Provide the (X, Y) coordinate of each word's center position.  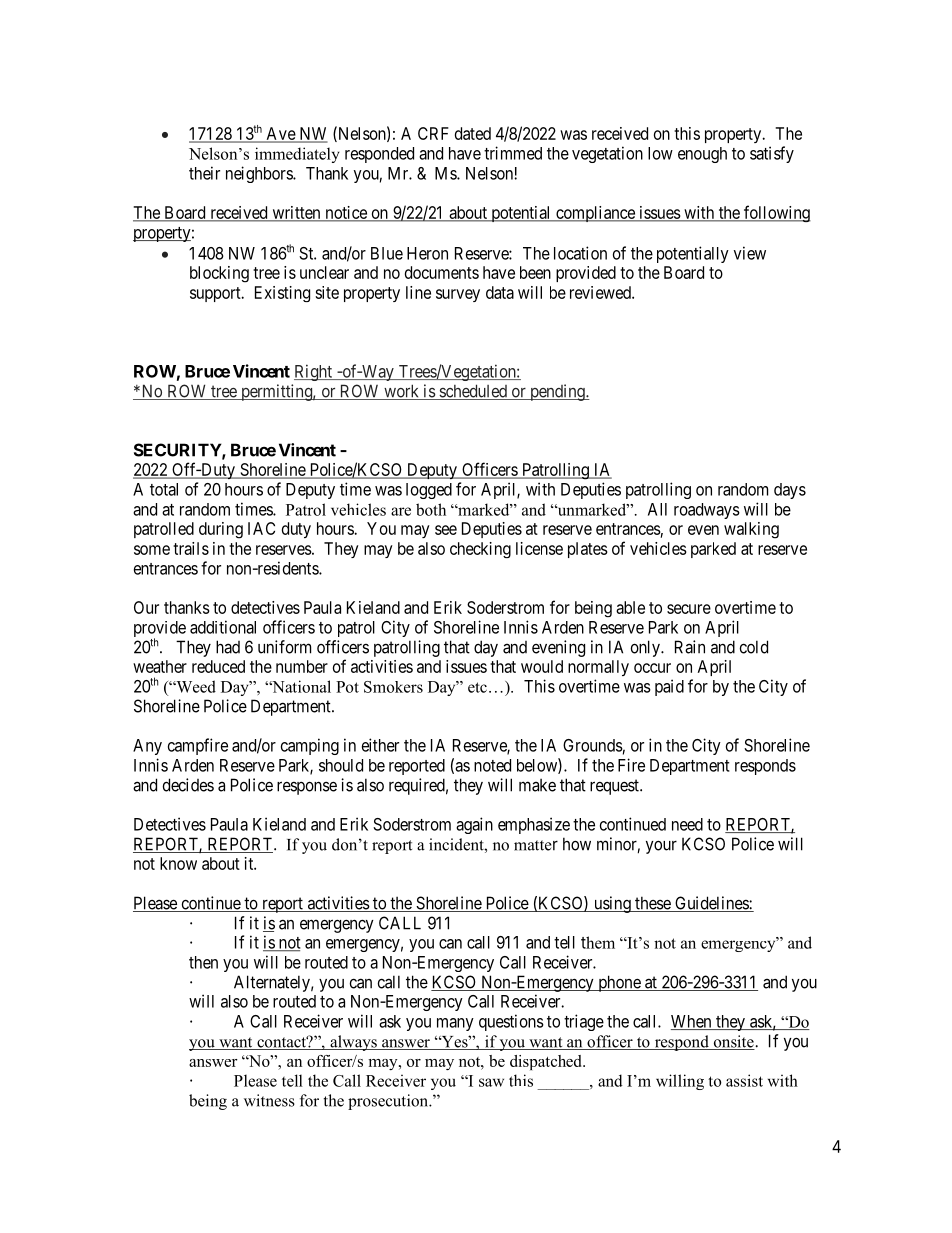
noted (492, 765)
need (687, 824)
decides (188, 785)
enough (702, 155)
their (204, 173)
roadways (707, 511)
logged (429, 491)
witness (269, 1100)
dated (473, 133)
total (164, 489)
